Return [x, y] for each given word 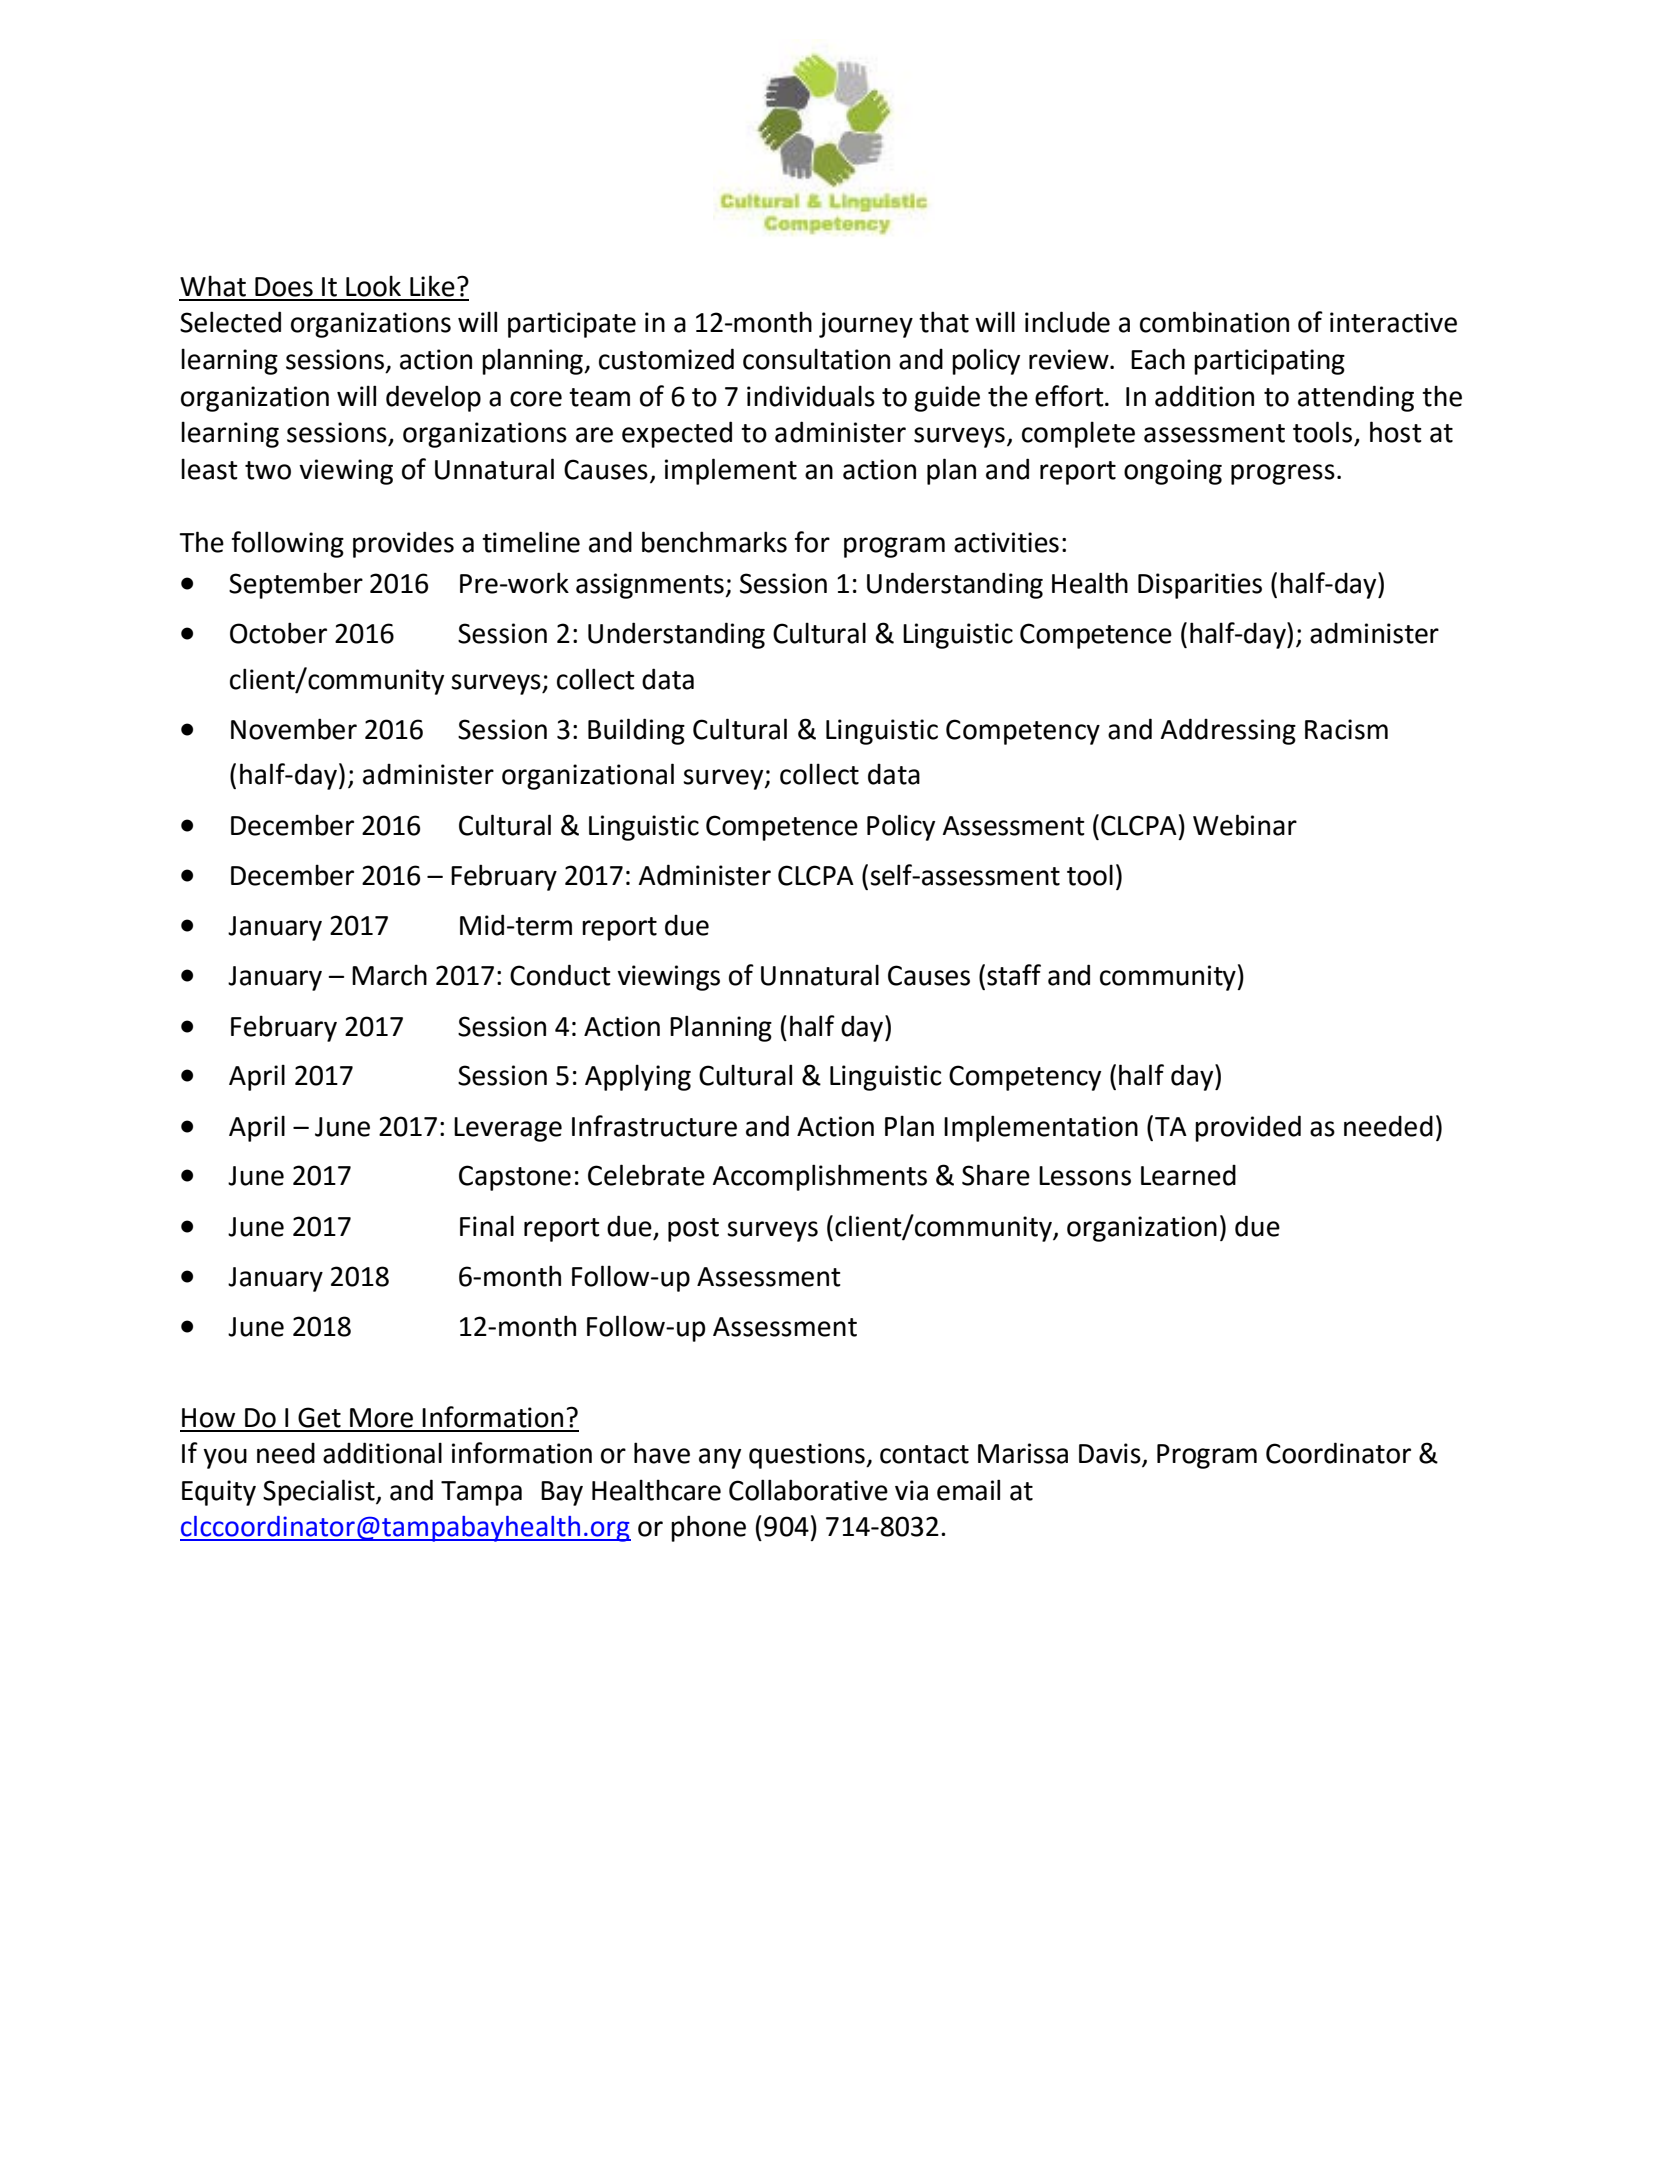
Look [373, 286]
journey [866, 325]
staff [1014, 975]
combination [1214, 322]
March [389, 975]
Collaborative [808, 1490]
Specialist [320, 1492]
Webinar [1245, 825]
